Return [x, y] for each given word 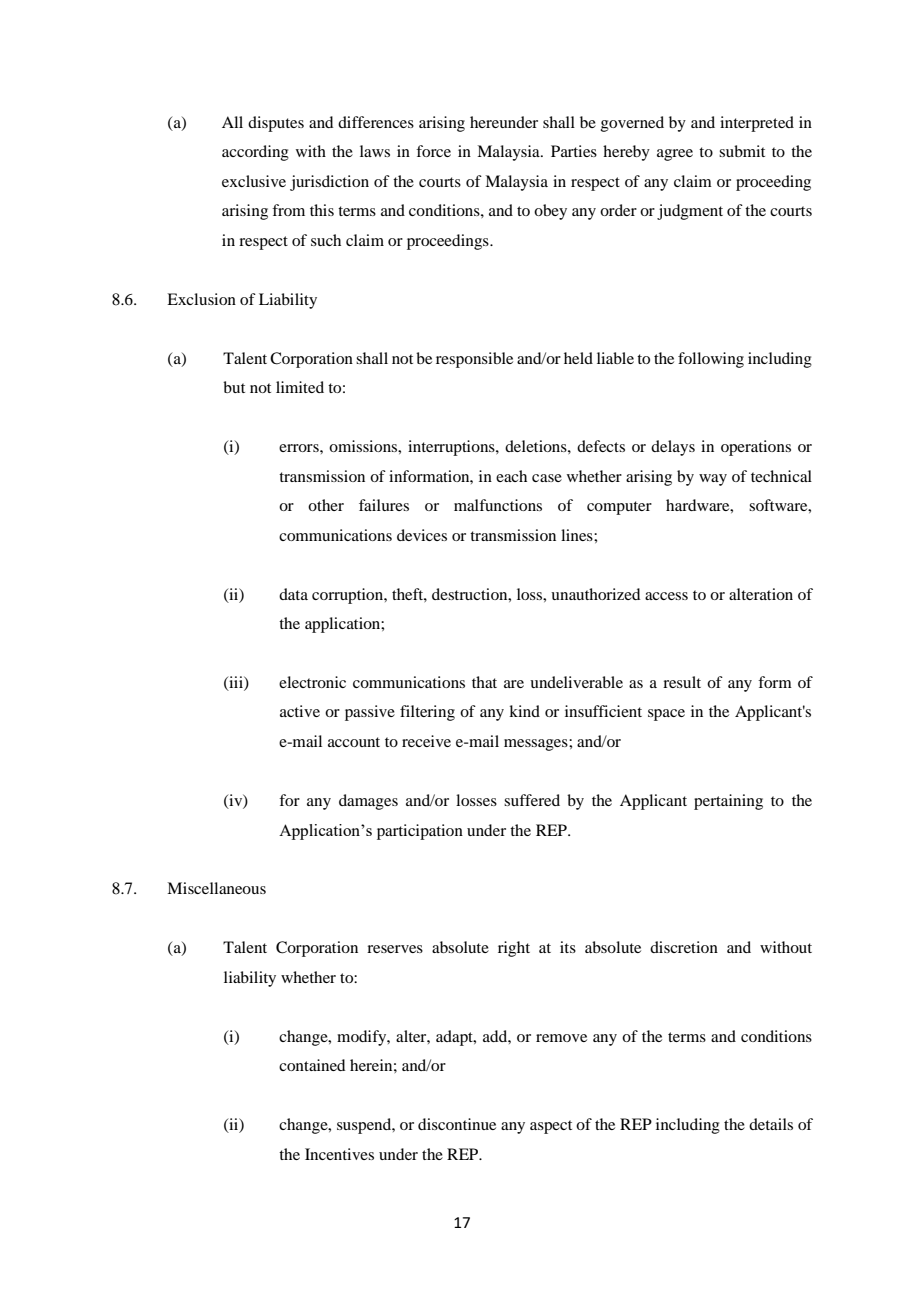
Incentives [339, 1154]
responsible [474, 360]
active [300, 711]
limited [300, 387]
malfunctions [498, 505]
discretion [684, 947]
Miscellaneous [216, 888]
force [433, 151]
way [713, 480]
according [255, 153]
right [514, 949]
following [711, 360]
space [666, 715]
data [293, 594]
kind [524, 711]
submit [742, 151]
